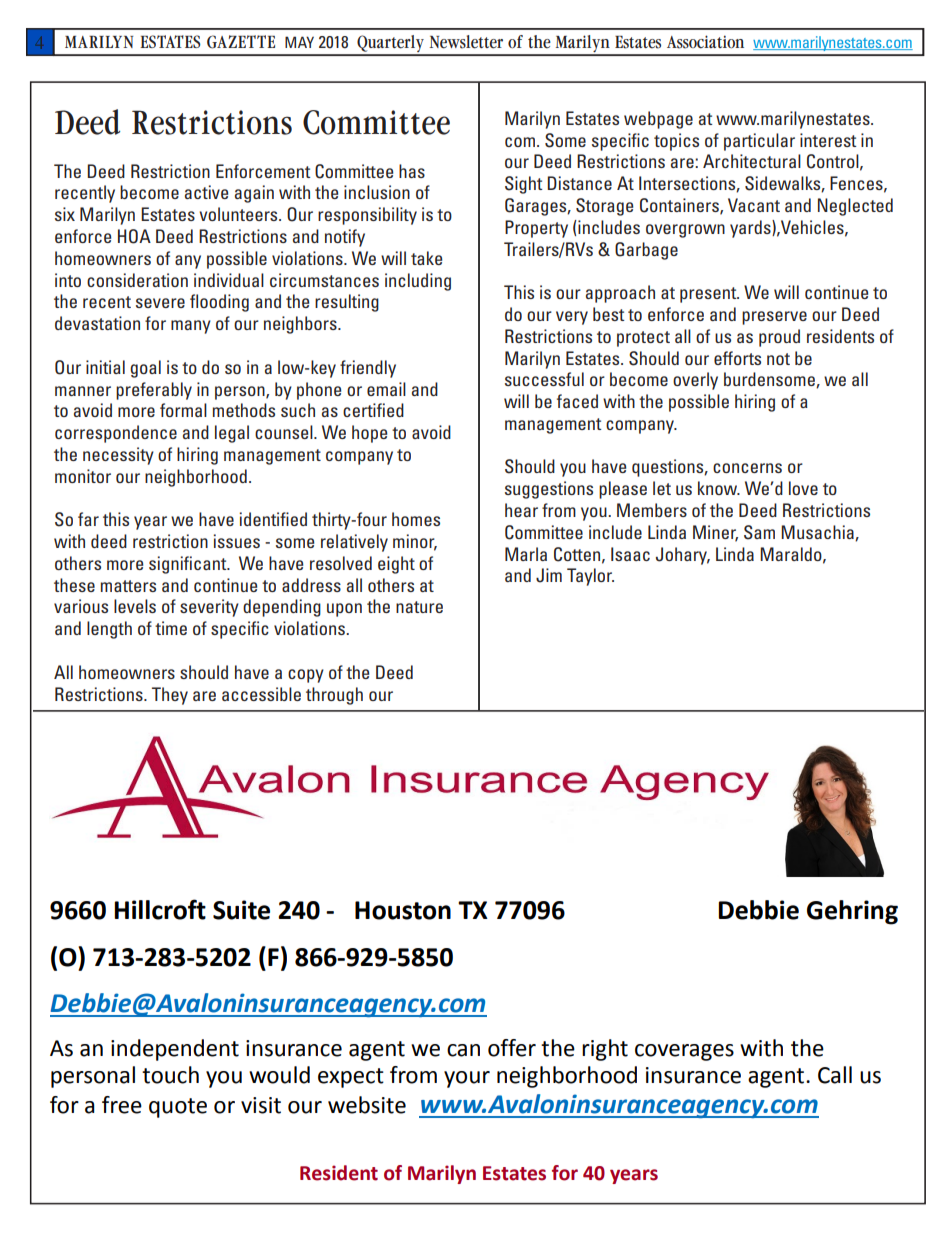  I want to click on overly, so click(695, 381).
